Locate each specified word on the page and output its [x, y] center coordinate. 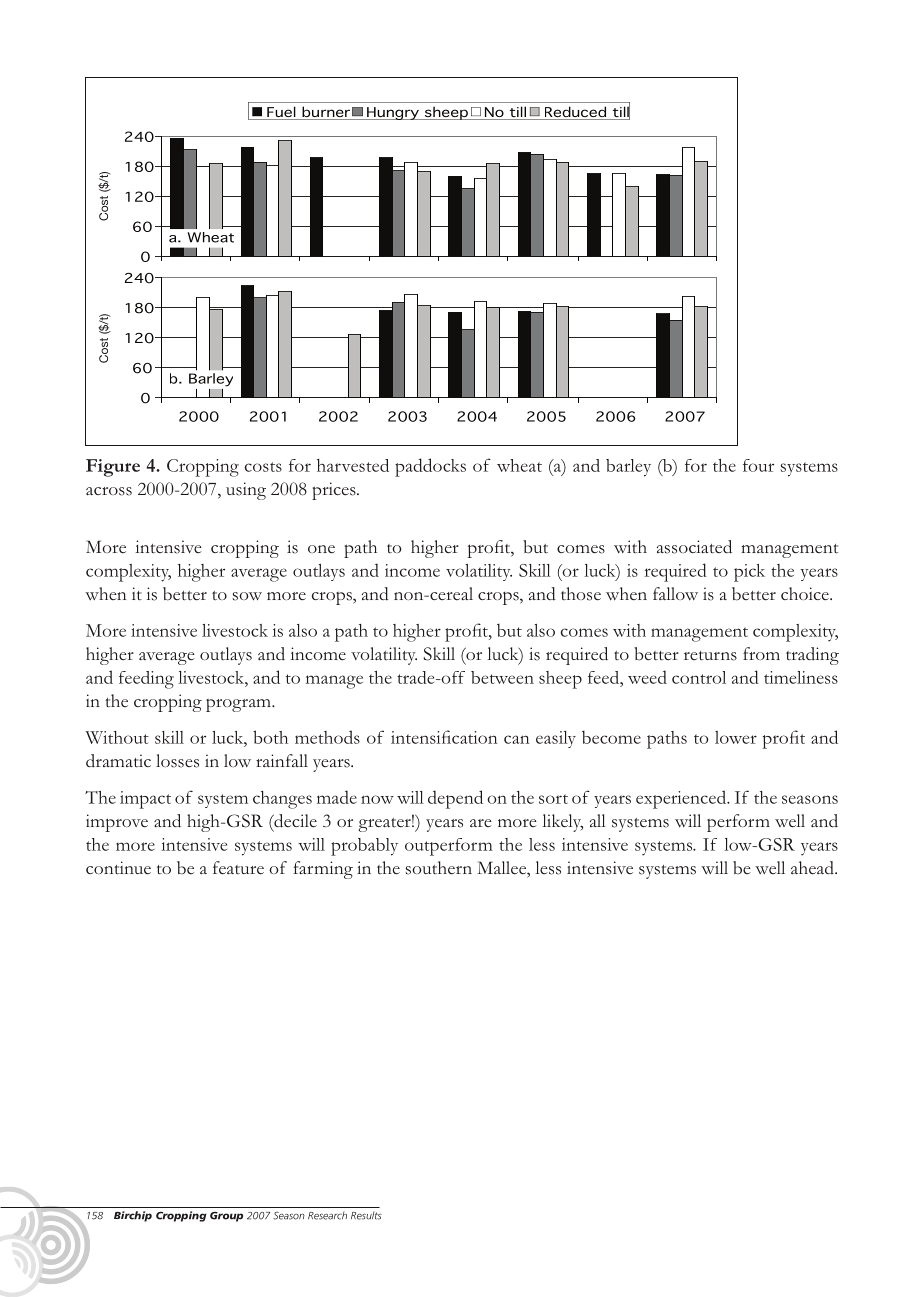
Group [226, 1217]
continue [118, 868]
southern [439, 868]
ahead [813, 868]
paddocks [430, 467]
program [239, 705]
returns [710, 656]
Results [366, 1215]
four [758, 465]
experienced [682, 799]
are [481, 823]
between [502, 677]
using [246, 491]
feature [238, 868]
